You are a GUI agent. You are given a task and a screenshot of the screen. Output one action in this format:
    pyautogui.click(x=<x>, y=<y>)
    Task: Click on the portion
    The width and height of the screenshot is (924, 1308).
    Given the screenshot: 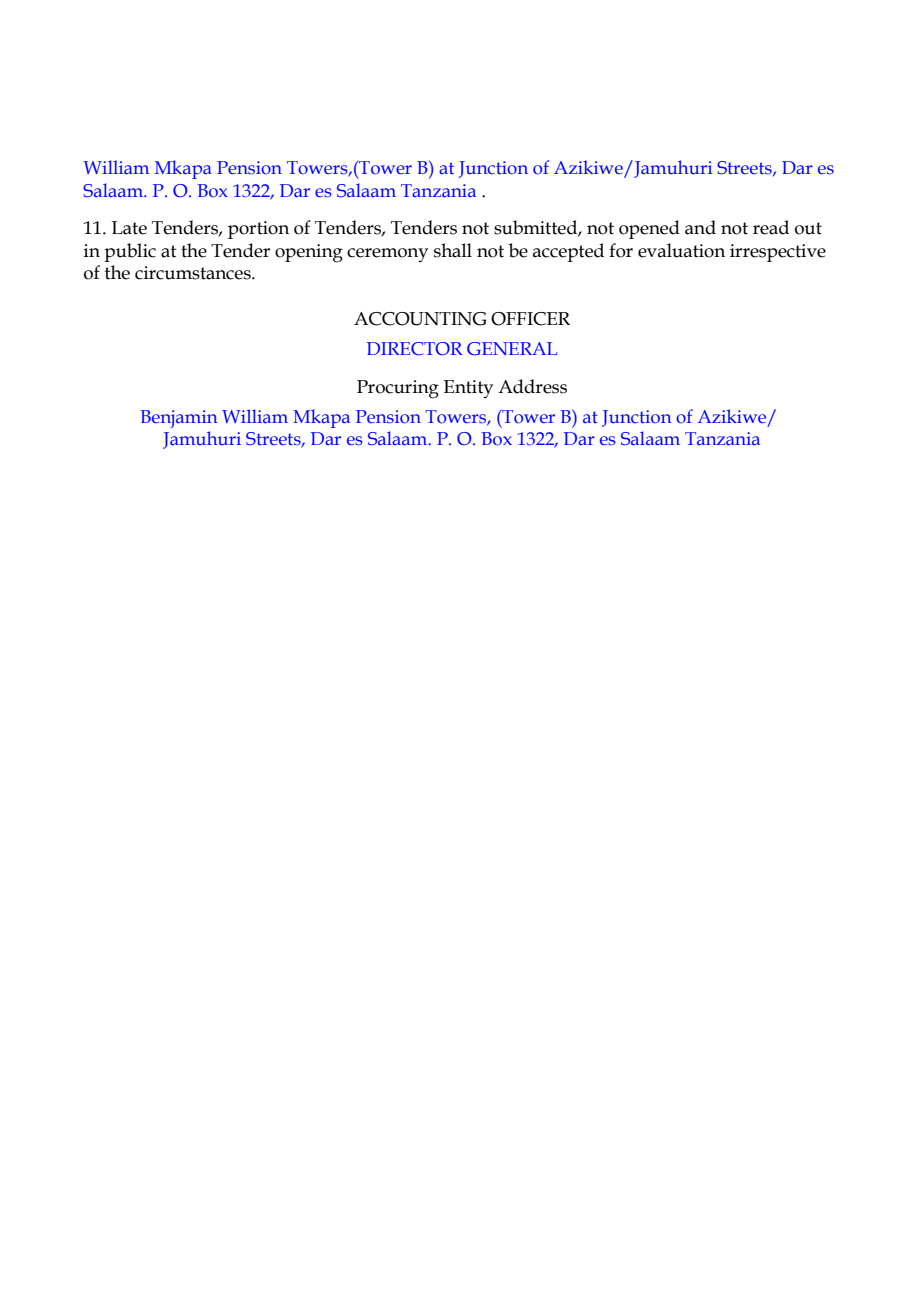 What is the action you would take?
    pyautogui.click(x=258, y=230)
